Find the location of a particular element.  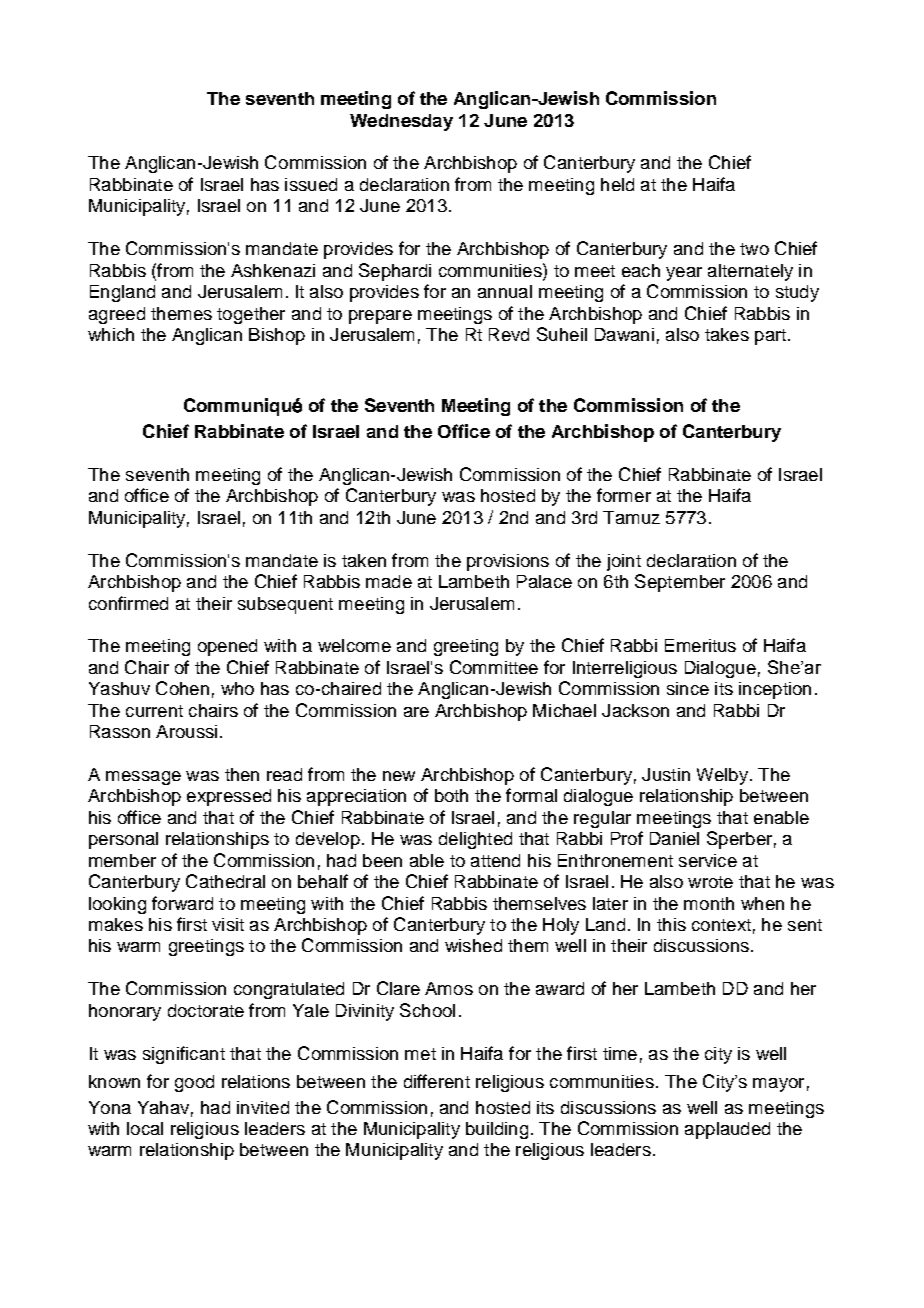

Wednesday is located at coordinates (401, 122).
